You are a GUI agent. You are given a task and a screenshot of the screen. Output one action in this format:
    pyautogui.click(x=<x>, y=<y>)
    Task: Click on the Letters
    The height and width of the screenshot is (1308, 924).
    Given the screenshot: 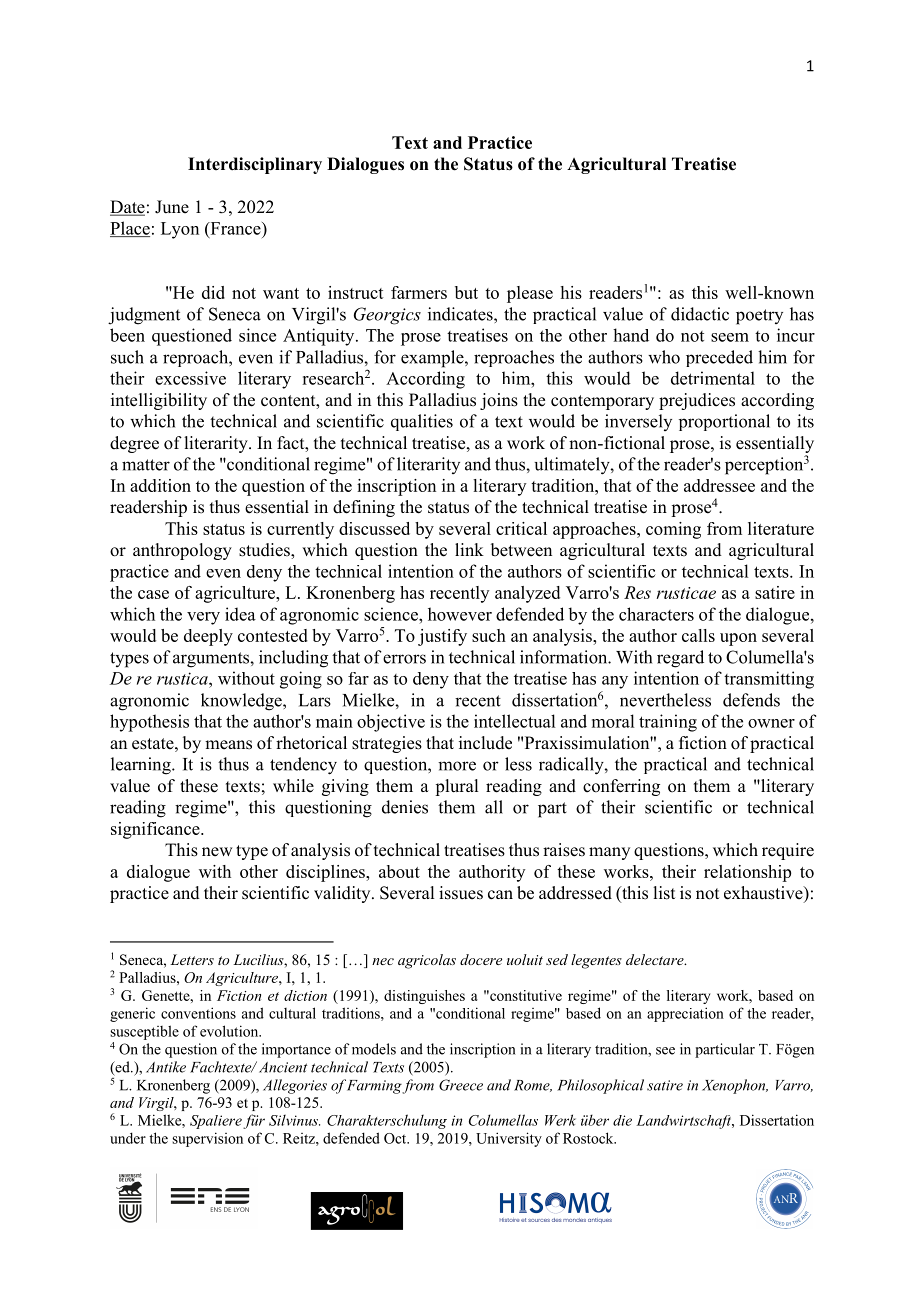 What is the action you would take?
    pyautogui.click(x=192, y=959)
